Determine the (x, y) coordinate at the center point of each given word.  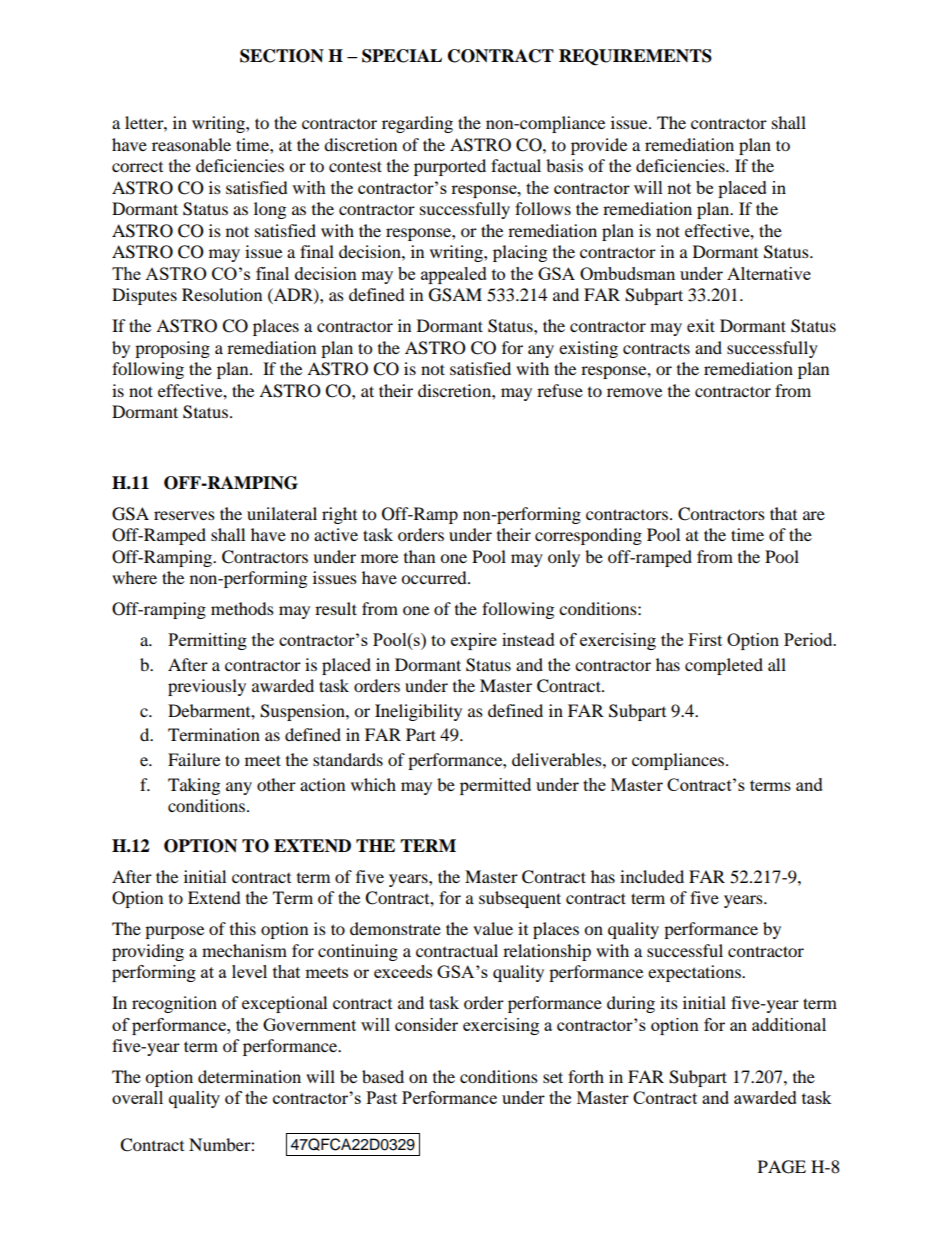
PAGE (782, 1167)
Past (381, 1097)
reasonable (191, 144)
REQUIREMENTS (635, 57)
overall (137, 1097)
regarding (417, 124)
